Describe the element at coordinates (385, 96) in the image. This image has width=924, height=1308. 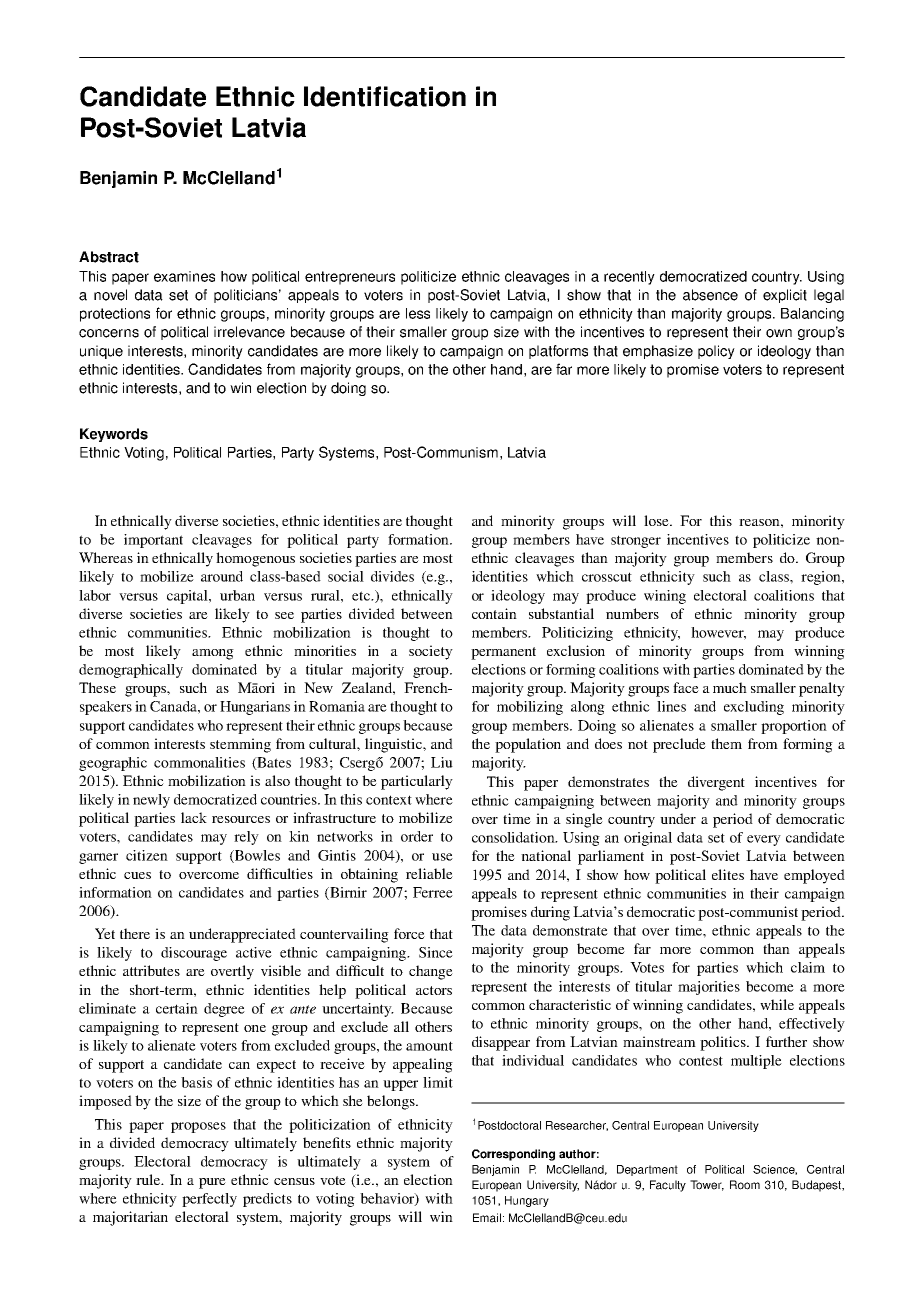
I see `Identification` at that location.
